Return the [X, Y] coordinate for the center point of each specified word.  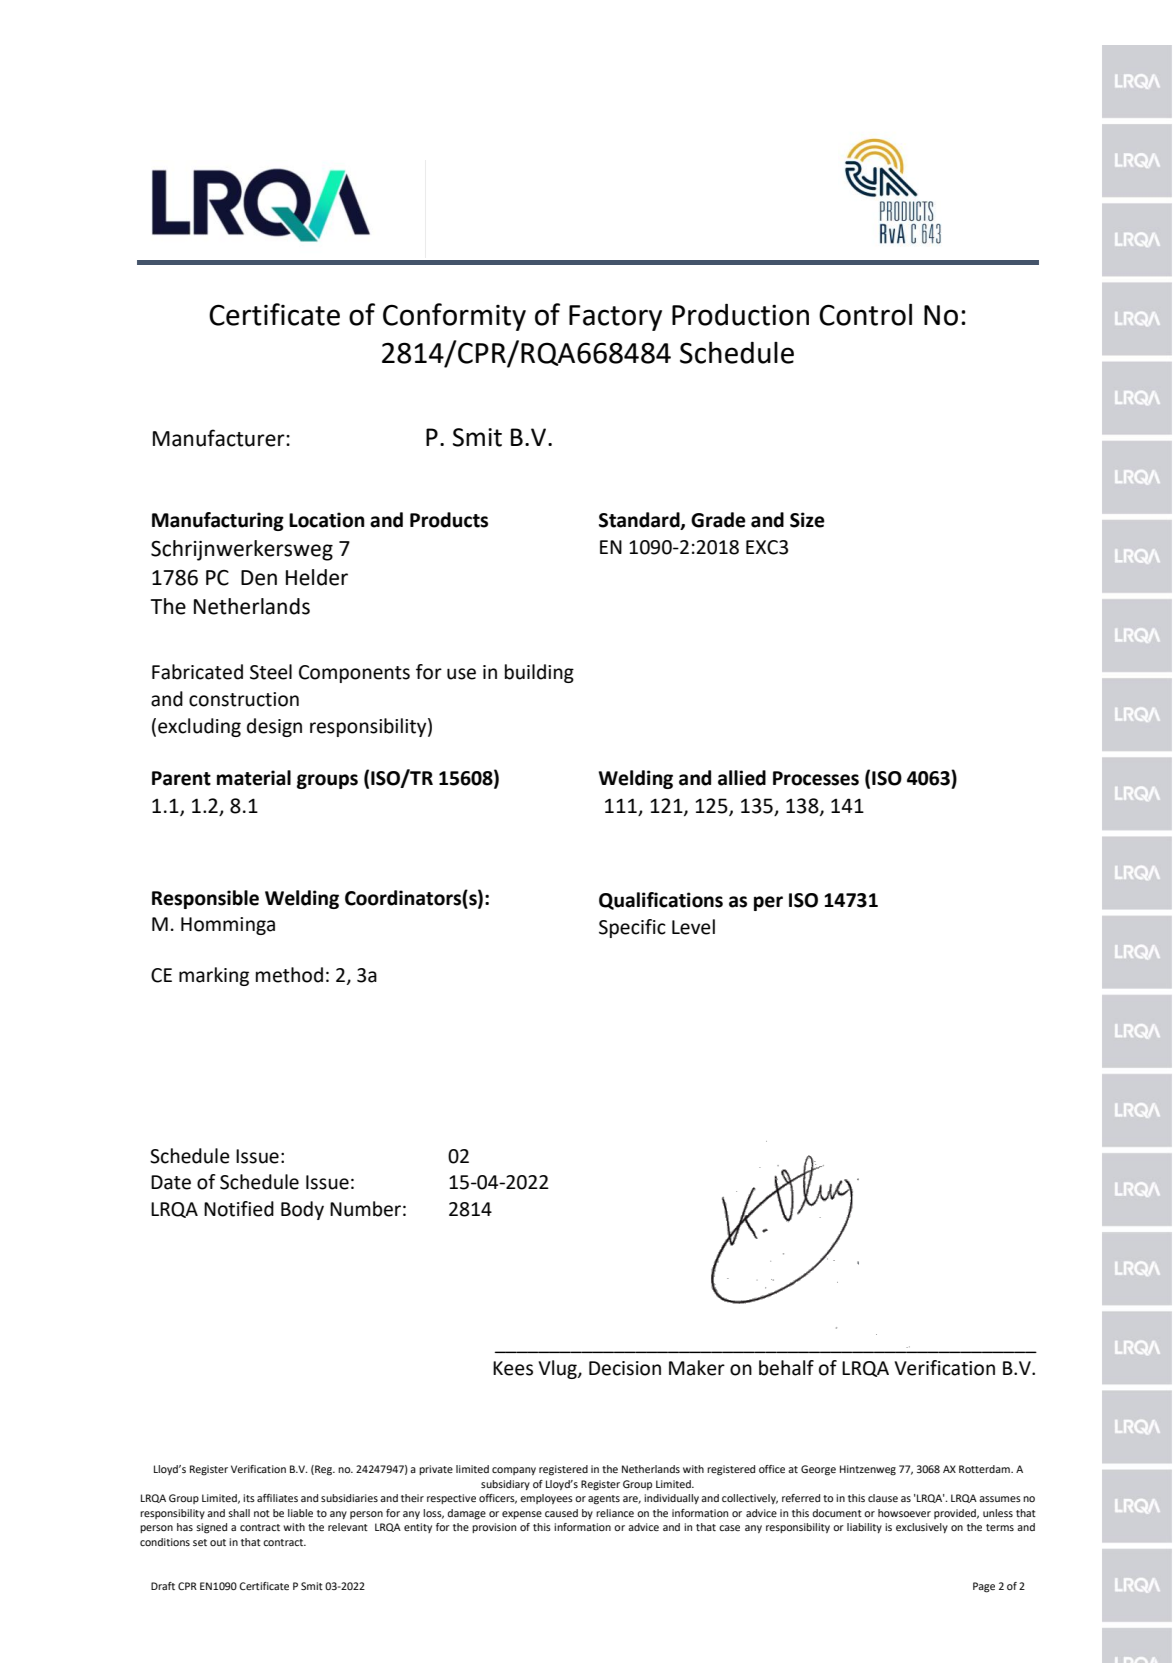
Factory [615, 318]
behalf [786, 1368]
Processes [816, 778]
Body [302, 1210]
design [274, 727]
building [539, 673]
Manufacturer [220, 438]
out [218, 1542]
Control [865, 314]
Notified [239, 1209]
